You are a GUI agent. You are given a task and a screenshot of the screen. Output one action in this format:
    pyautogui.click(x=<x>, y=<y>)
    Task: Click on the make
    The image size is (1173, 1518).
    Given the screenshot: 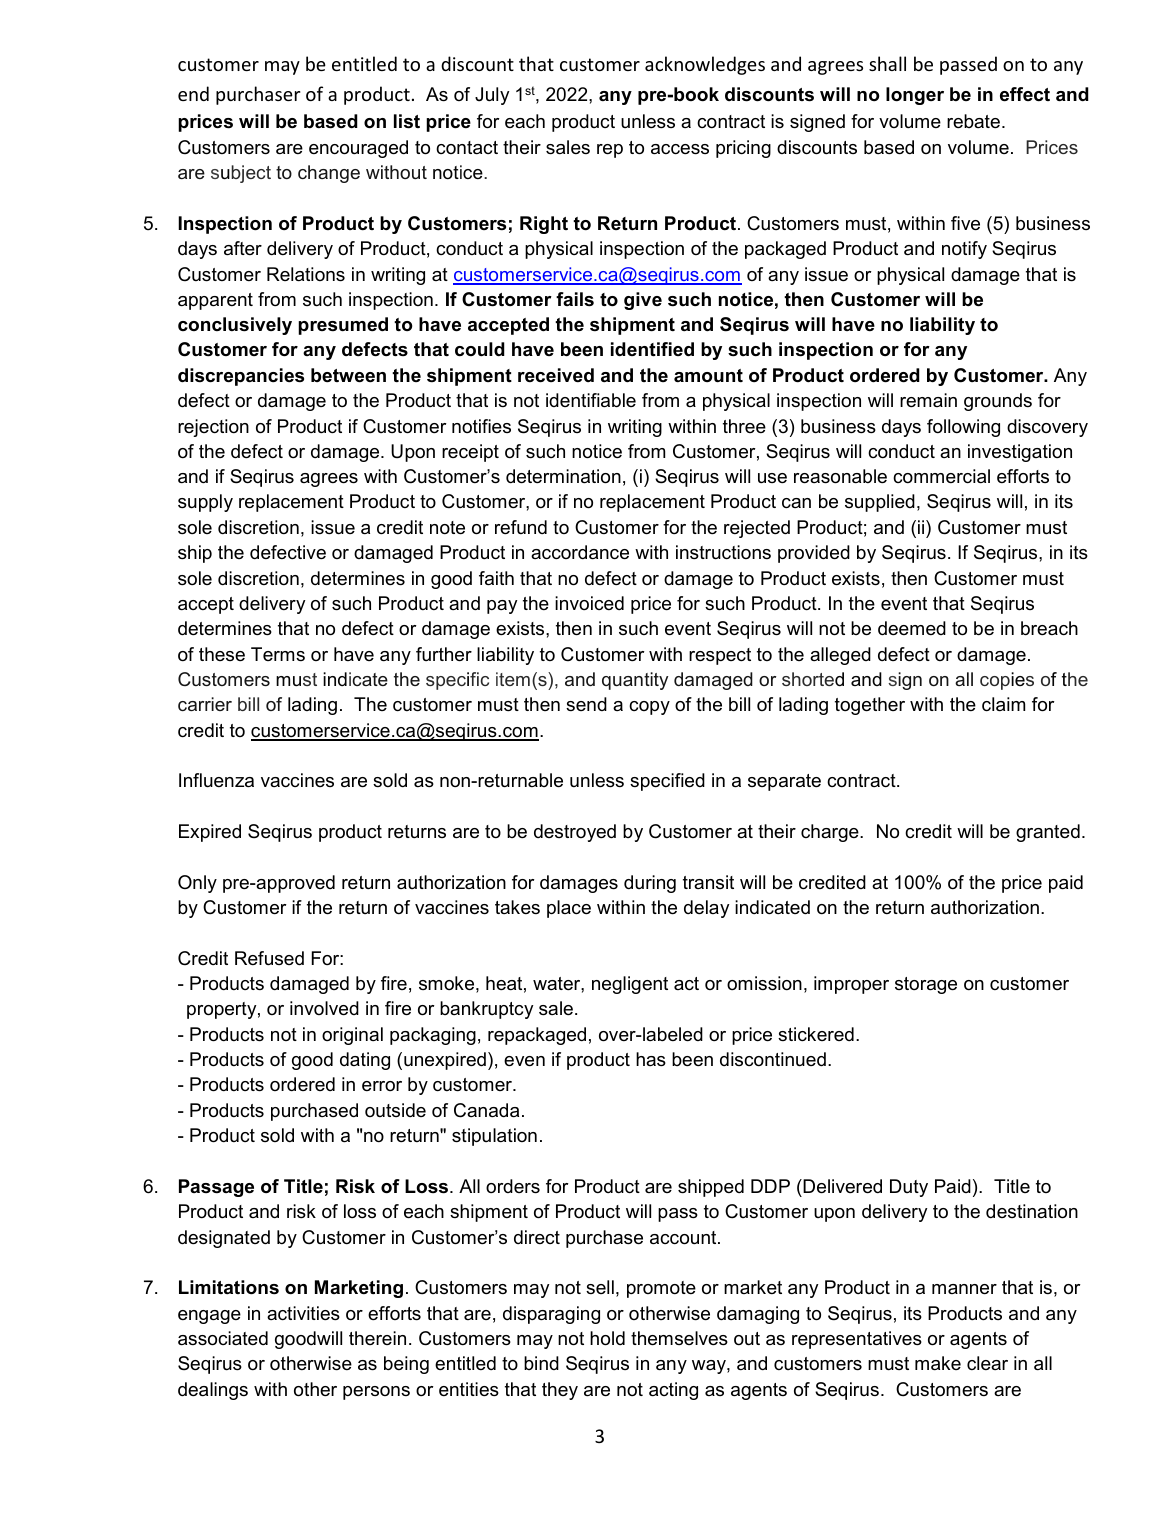 What is the action you would take?
    pyautogui.click(x=938, y=1363)
